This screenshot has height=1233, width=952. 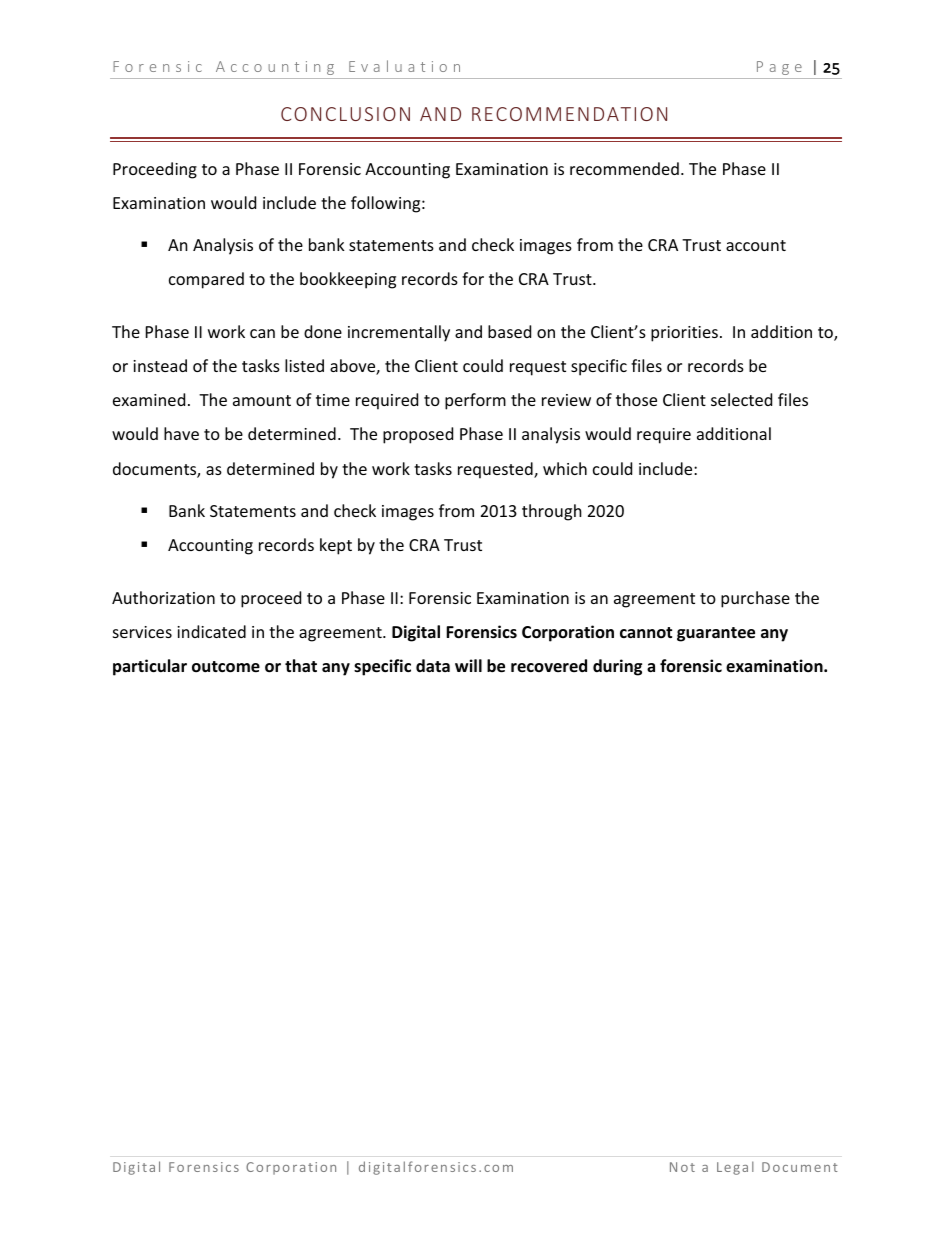 What do you see at coordinates (624, 168) in the screenshot?
I see `recommended` at bounding box center [624, 168].
